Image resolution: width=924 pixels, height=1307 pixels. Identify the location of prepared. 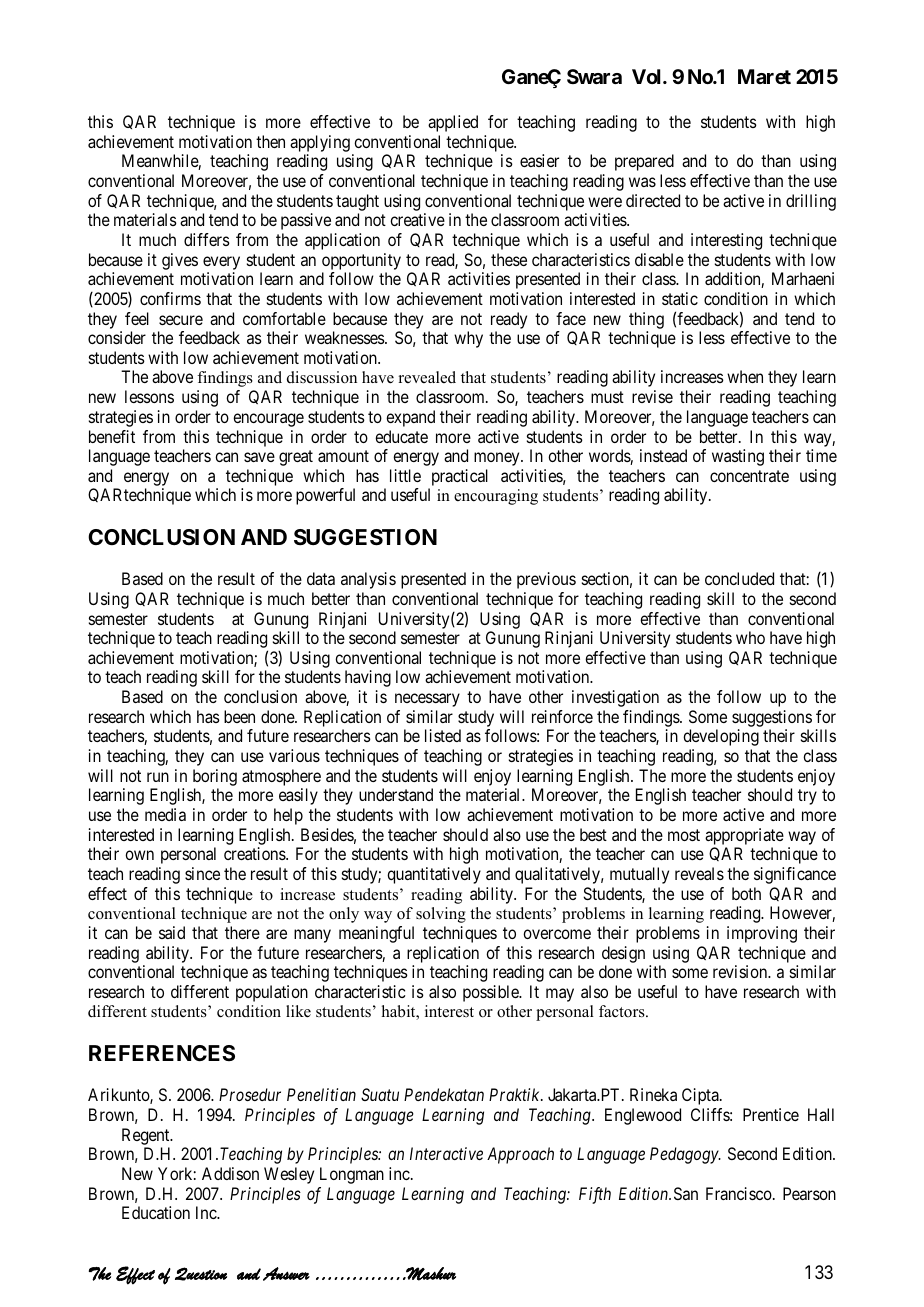
(644, 162).
